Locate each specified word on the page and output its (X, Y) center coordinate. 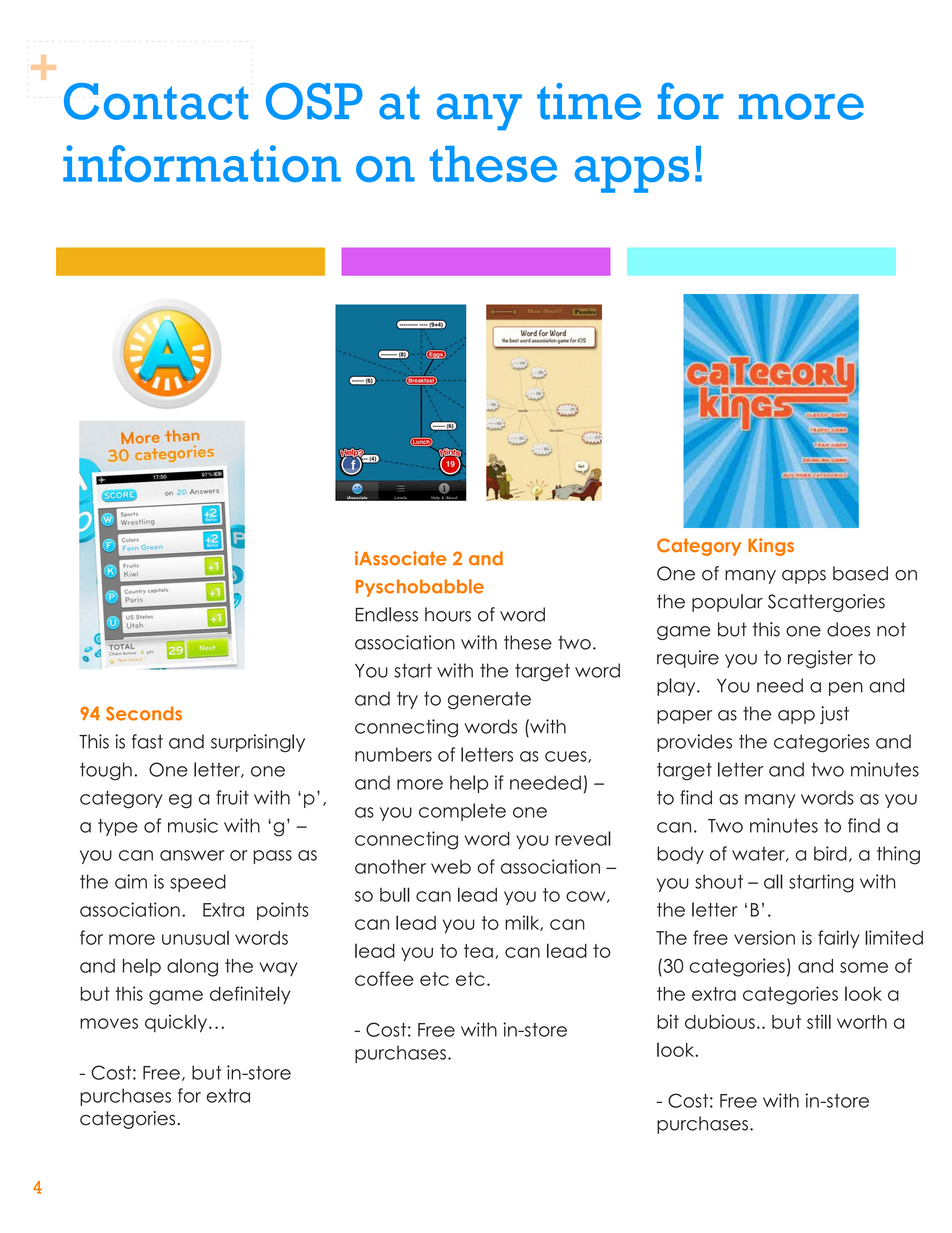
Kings (771, 547)
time (589, 101)
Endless (387, 614)
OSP (314, 101)
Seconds (144, 713)
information (202, 163)
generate (489, 701)
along (192, 968)
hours (448, 614)
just (834, 715)
